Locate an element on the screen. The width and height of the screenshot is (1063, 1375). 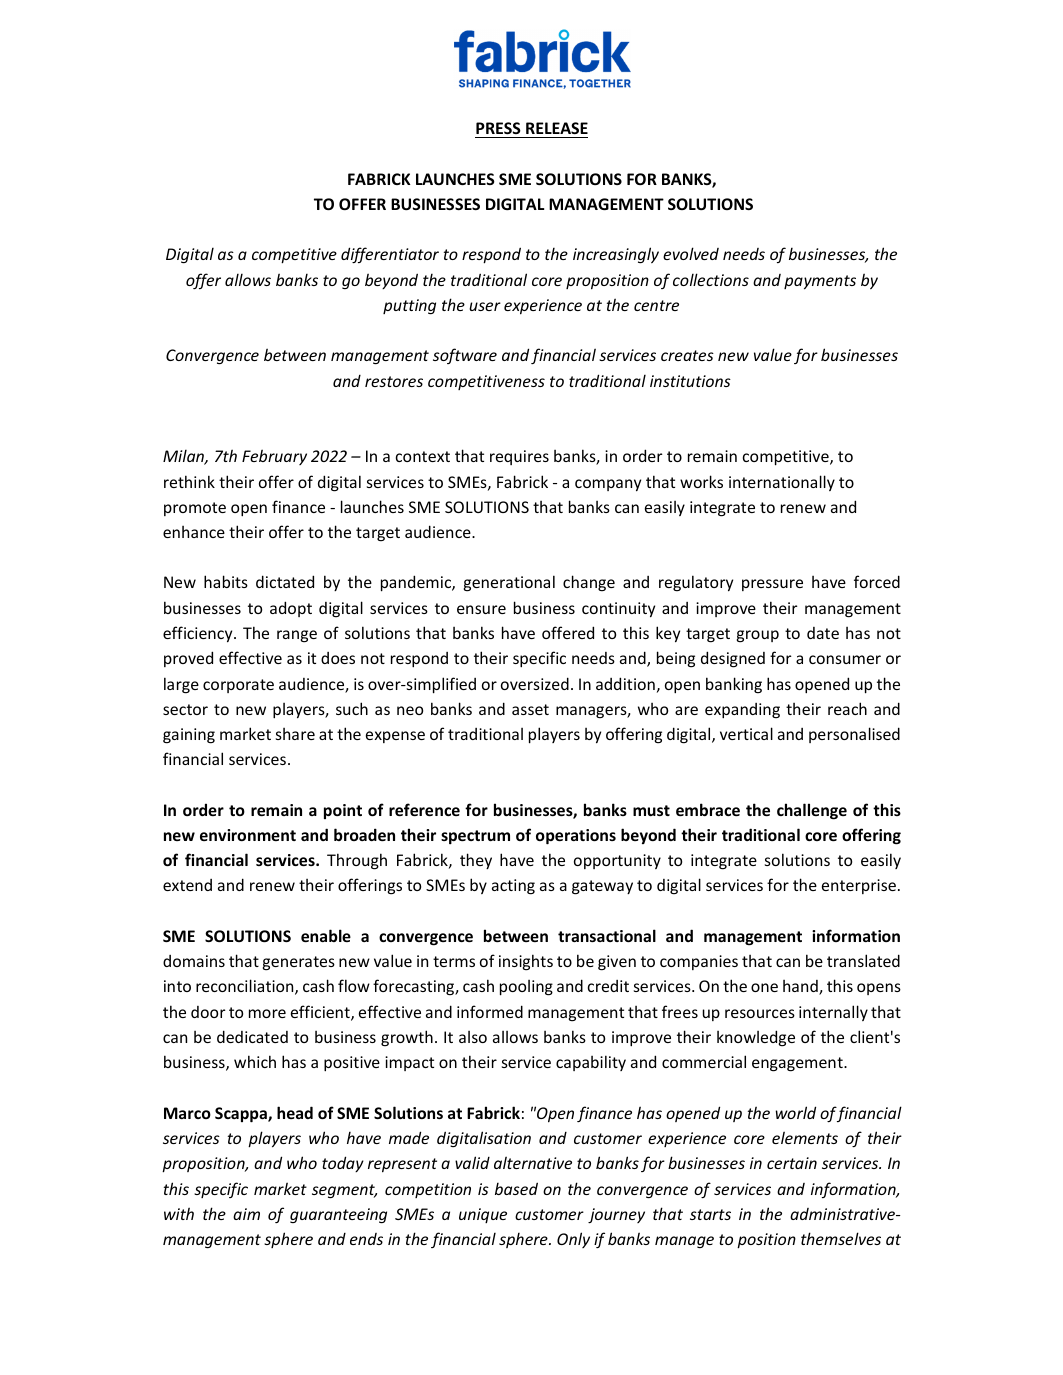
institutions is located at coordinates (690, 381).
